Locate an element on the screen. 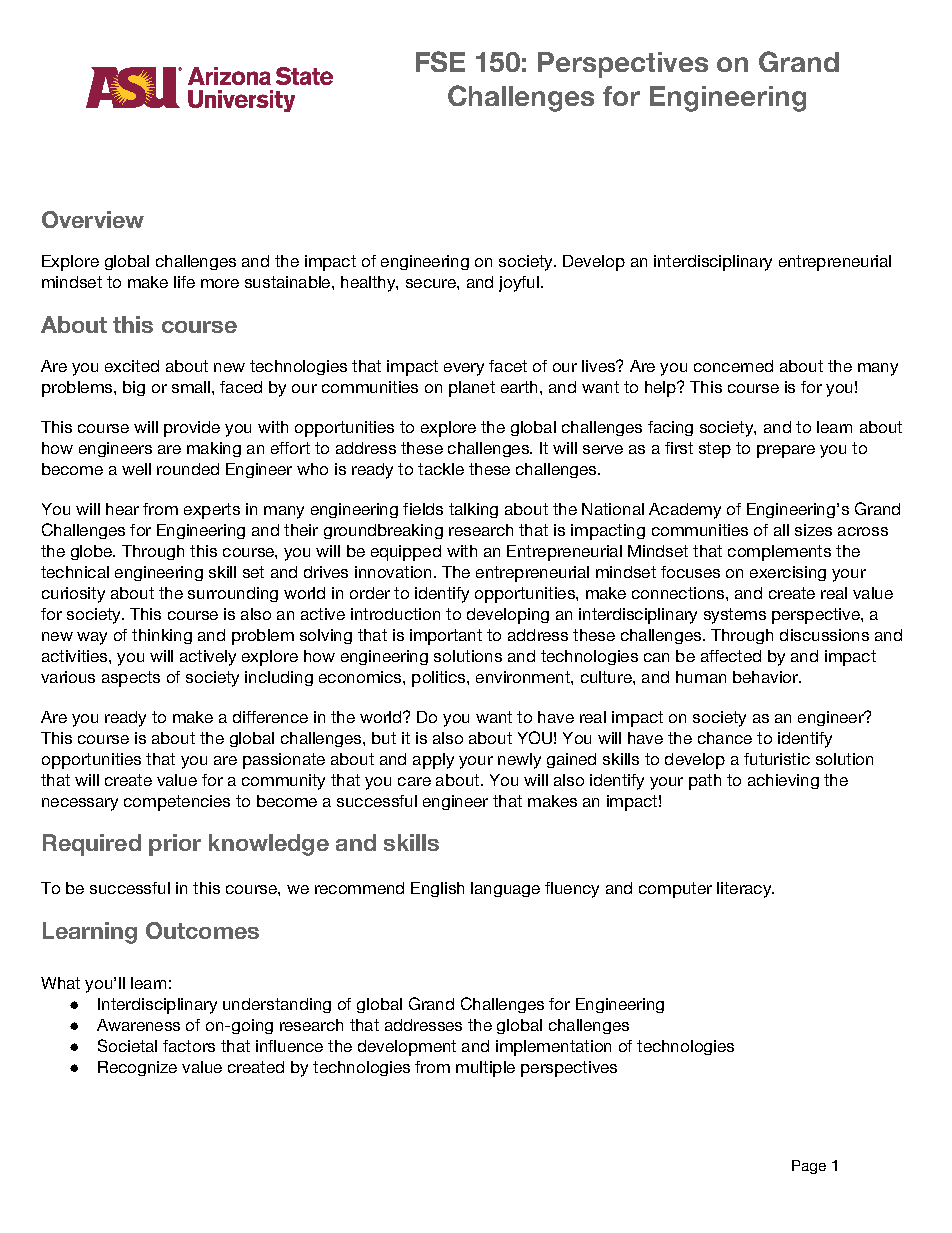 This screenshot has height=1233, width=952. life is located at coordinates (184, 282).
